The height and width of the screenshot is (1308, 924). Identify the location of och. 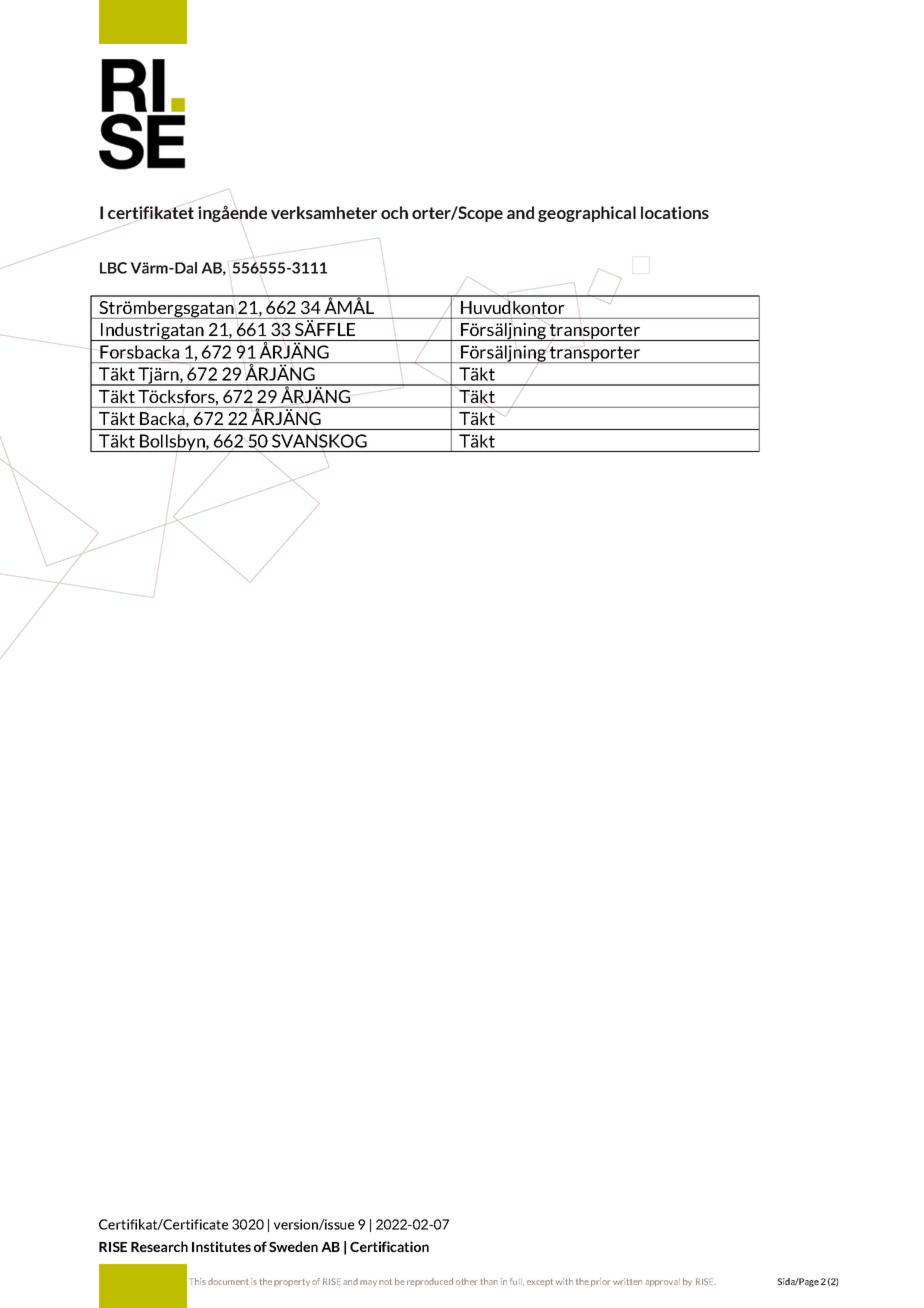
(394, 212).
